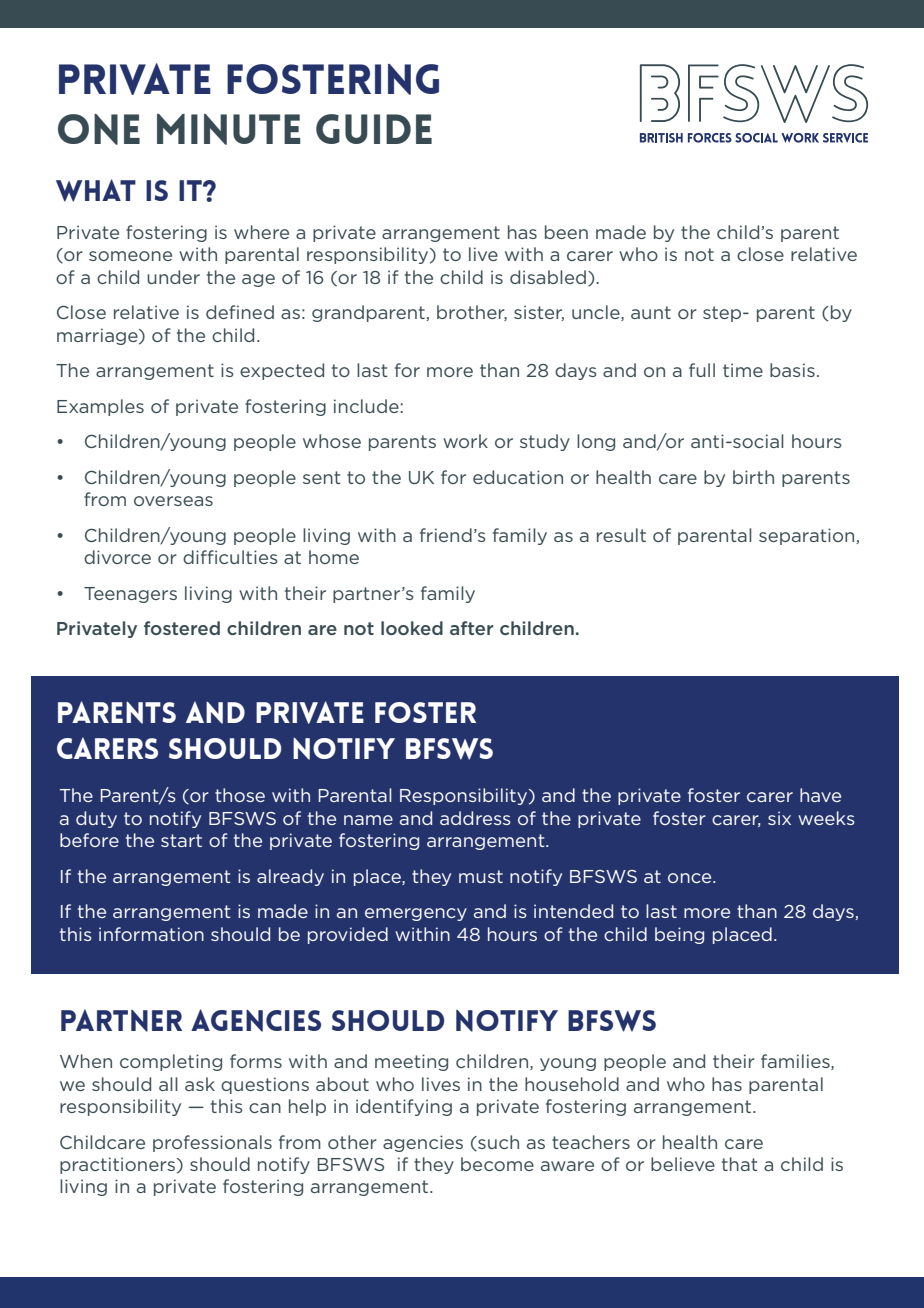 Image resolution: width=924 pixels, height=1308 pixels. Describe the element at coordinates (374, 129) in the page. I see `guide` at that location.
